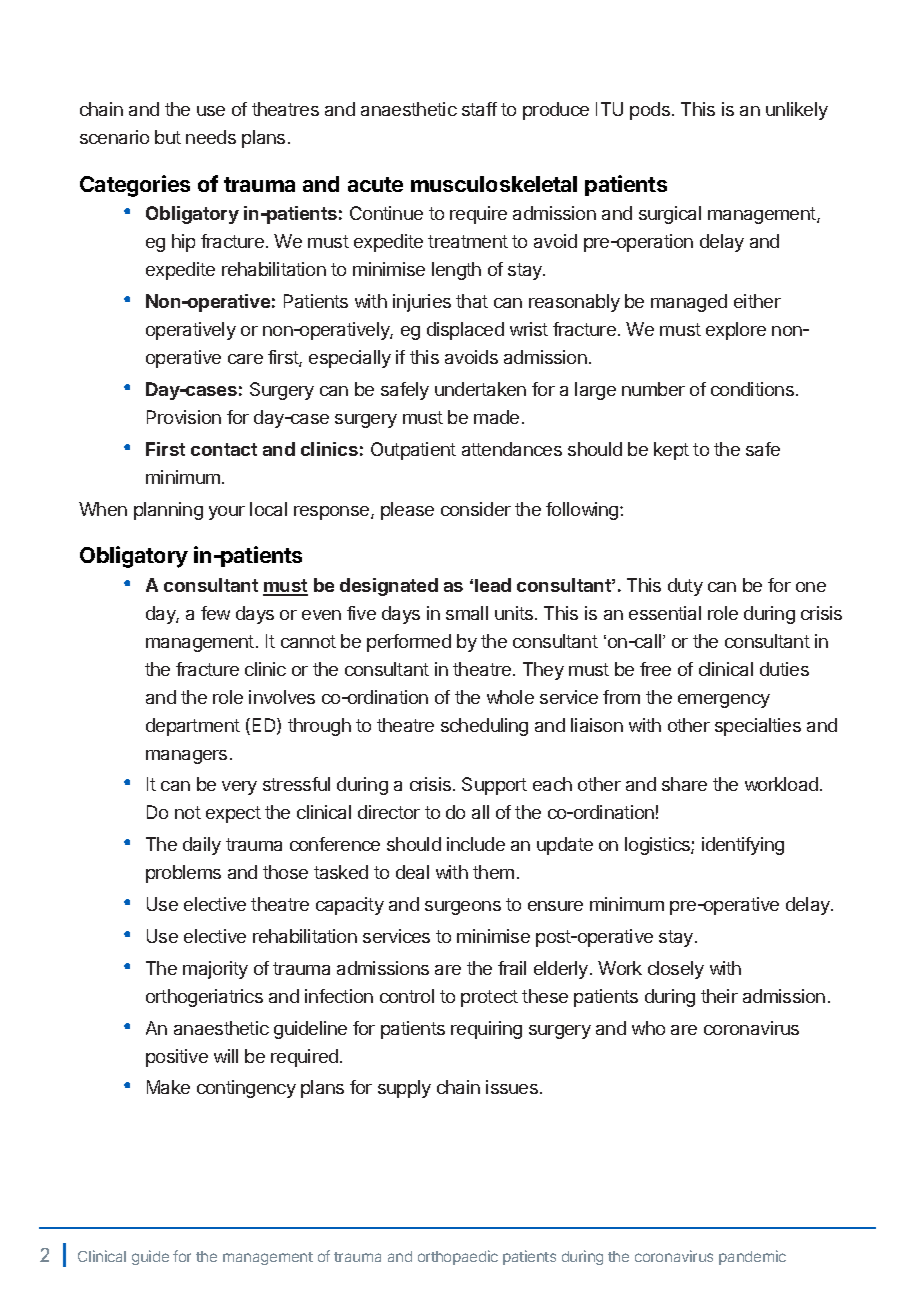 This page has height=1308, width=924. What do you see at coordinates (724, 701) in the page?
I see `emergency` at bounding box center [724, 701].
